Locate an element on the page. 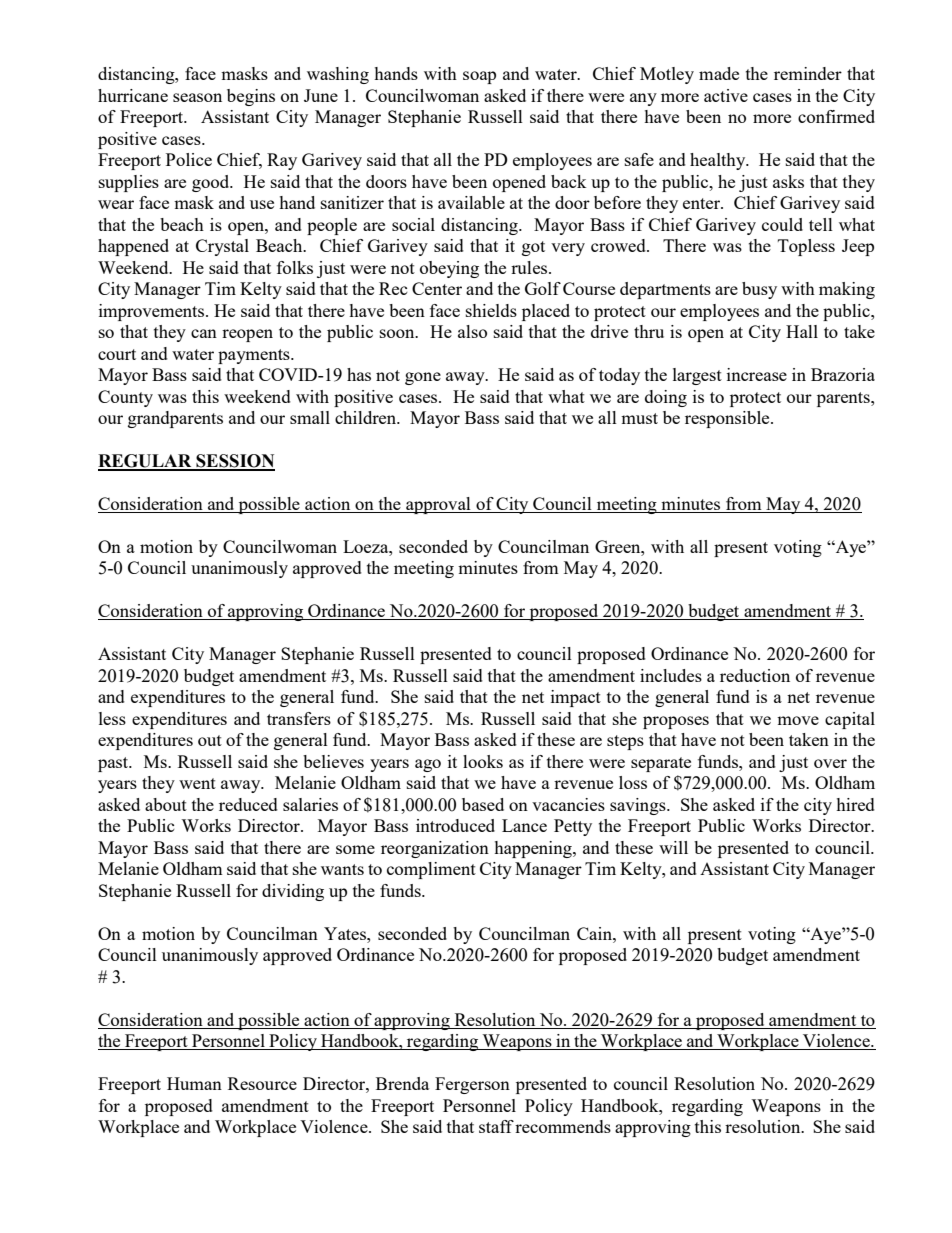  gone is located at coordinates (423, 378).
